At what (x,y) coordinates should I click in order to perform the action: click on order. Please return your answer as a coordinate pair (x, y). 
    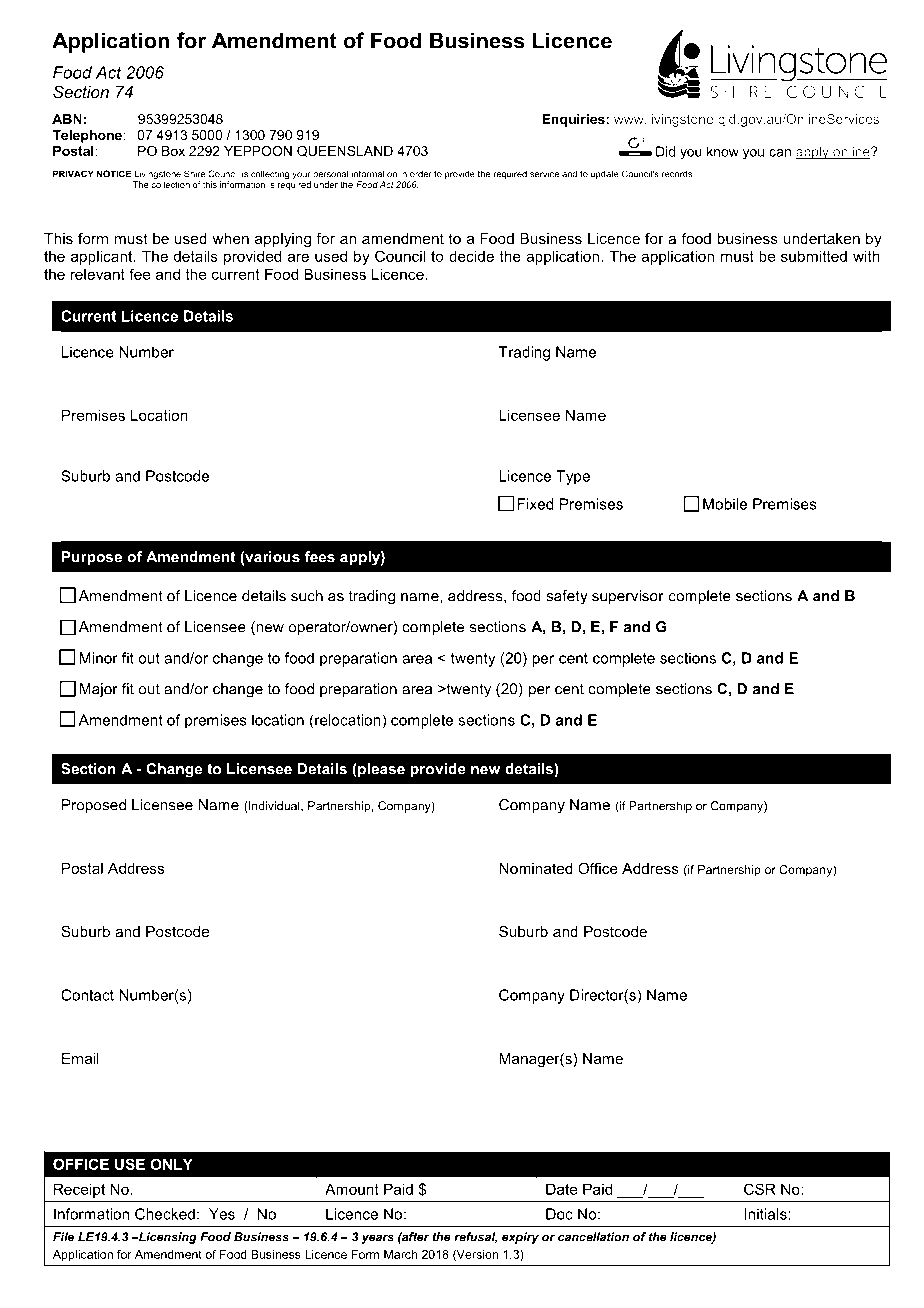
    Looking at the image, I should click on (421, 174).
